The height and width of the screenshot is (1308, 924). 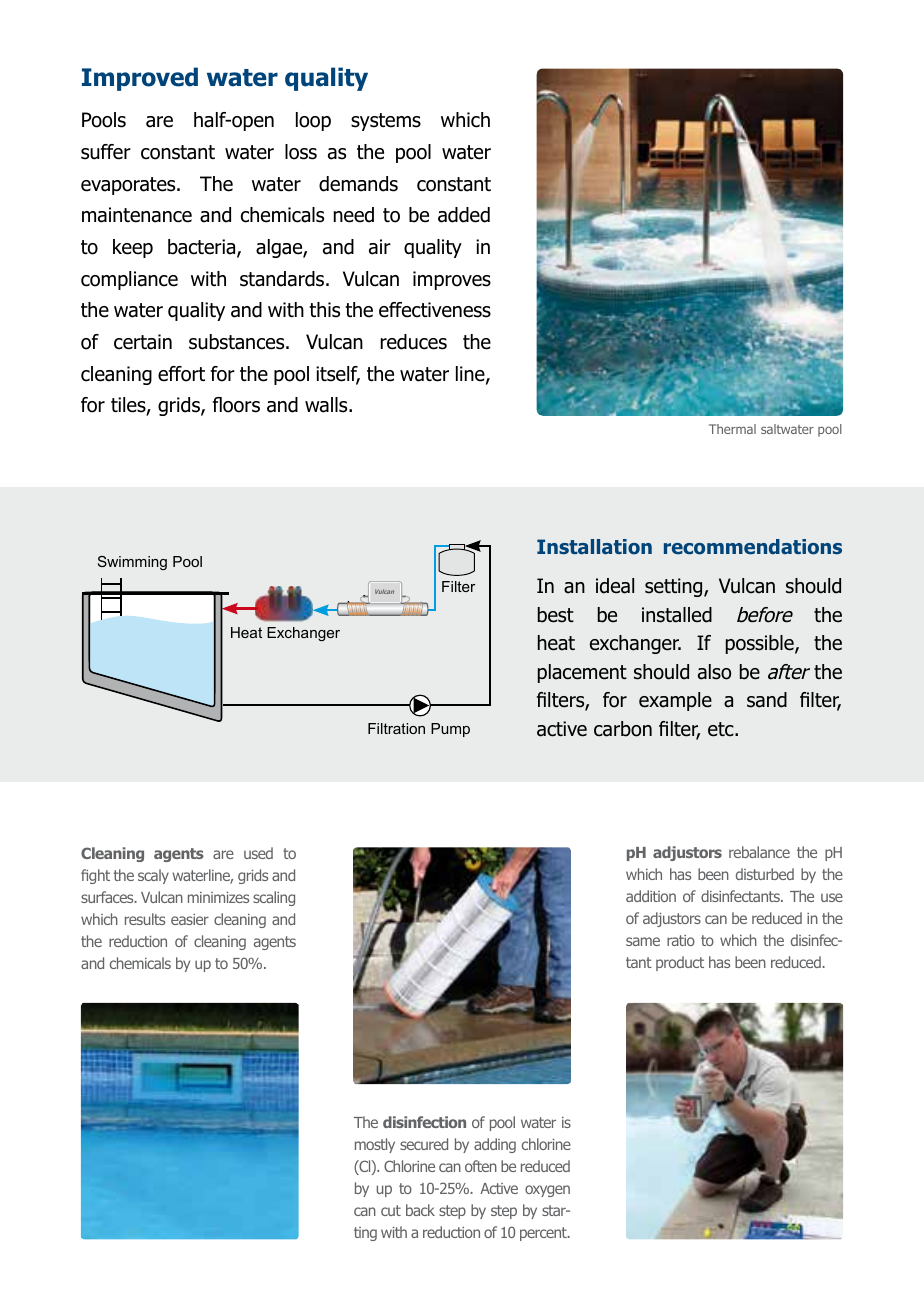 I want to click on walls, so click(x=327, y=405).
